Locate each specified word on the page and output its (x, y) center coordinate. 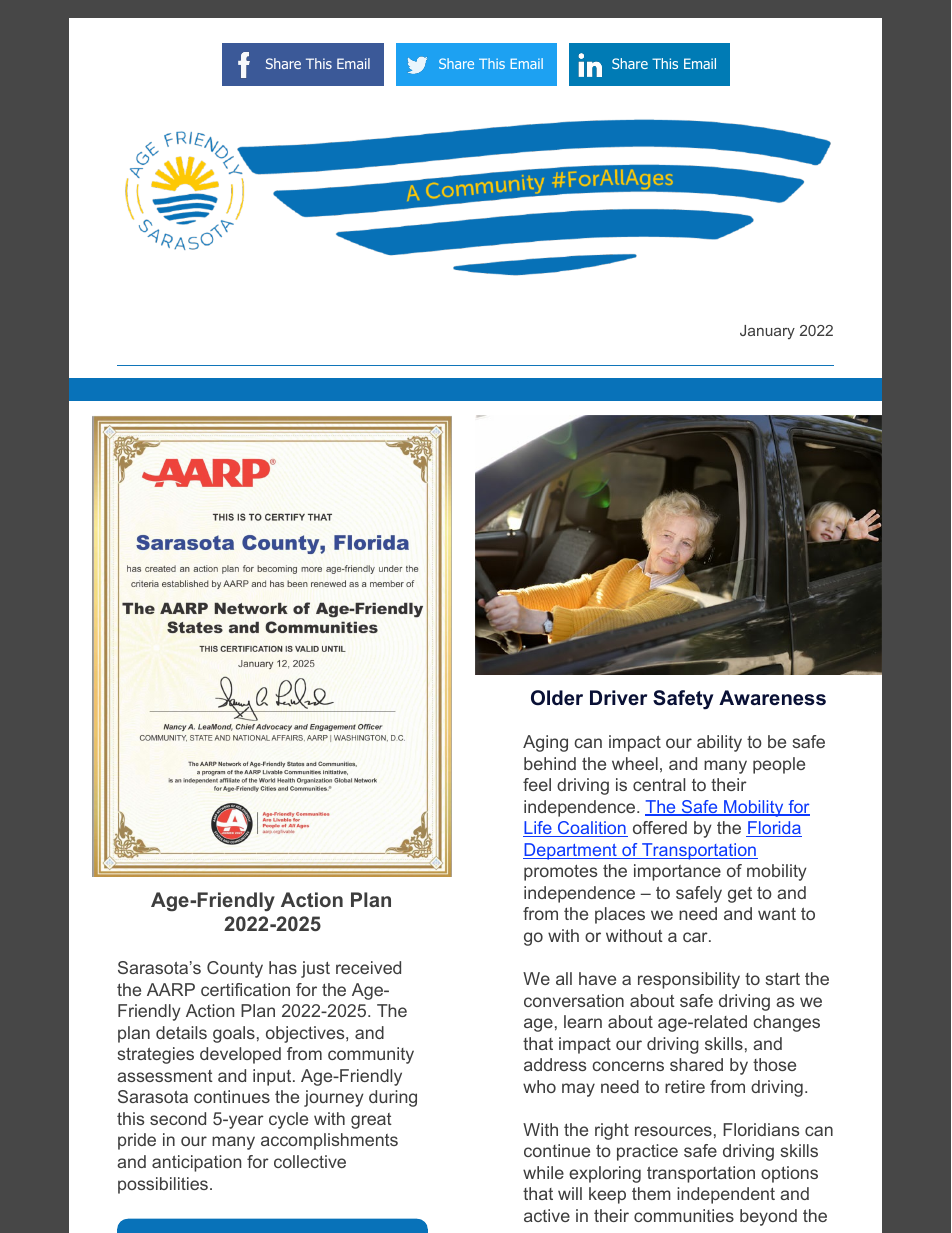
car (696, 937)
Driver (618, 697)
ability (719, 743)
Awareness (772, 698)
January (767, 332)
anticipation (196, 1163)
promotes (560, 873)
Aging (545, 743)
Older (557, 698)
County (235, 969)
